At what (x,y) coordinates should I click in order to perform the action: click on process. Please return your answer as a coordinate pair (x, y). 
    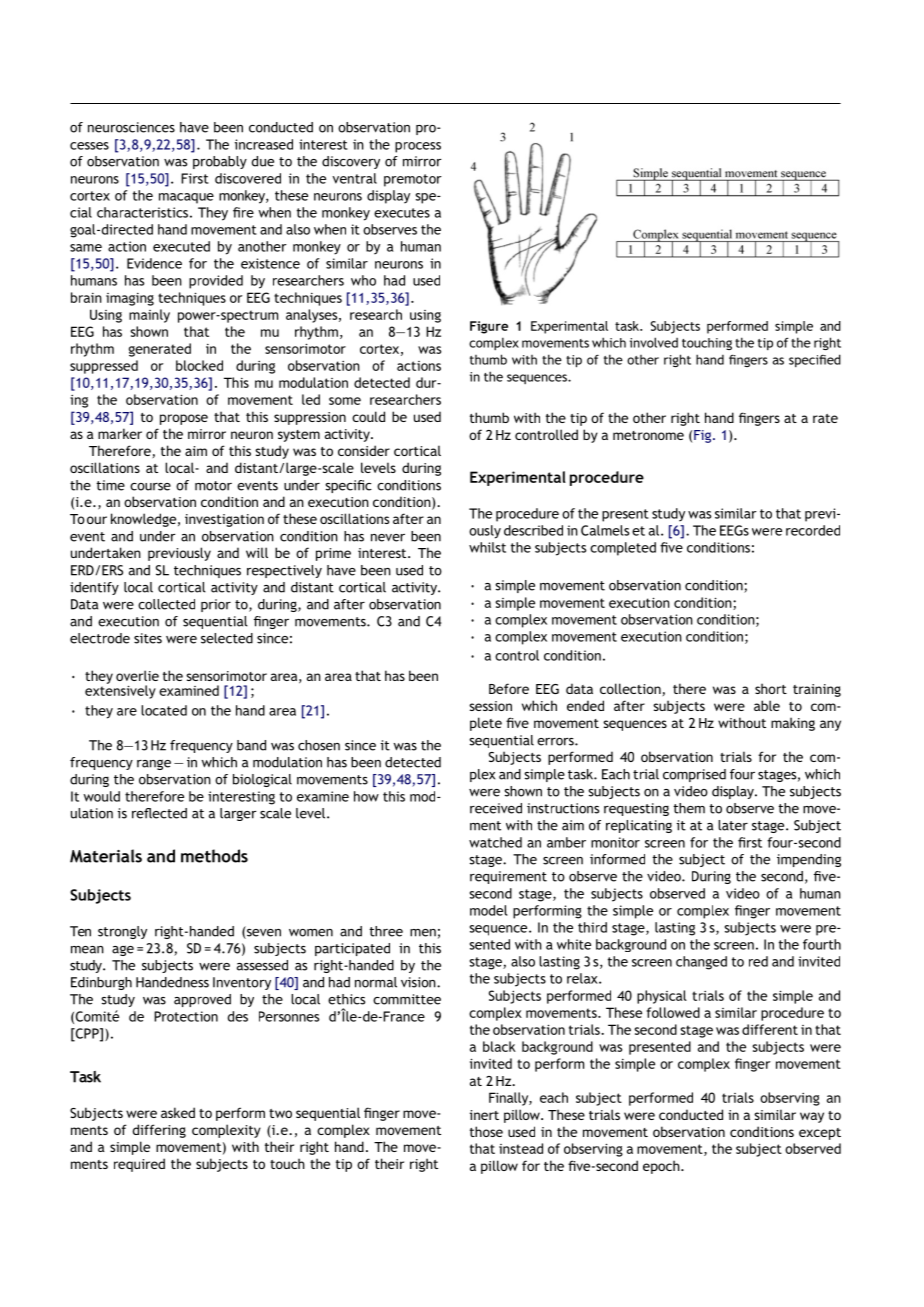
    Looking at the image, I should click on (418, 147).
